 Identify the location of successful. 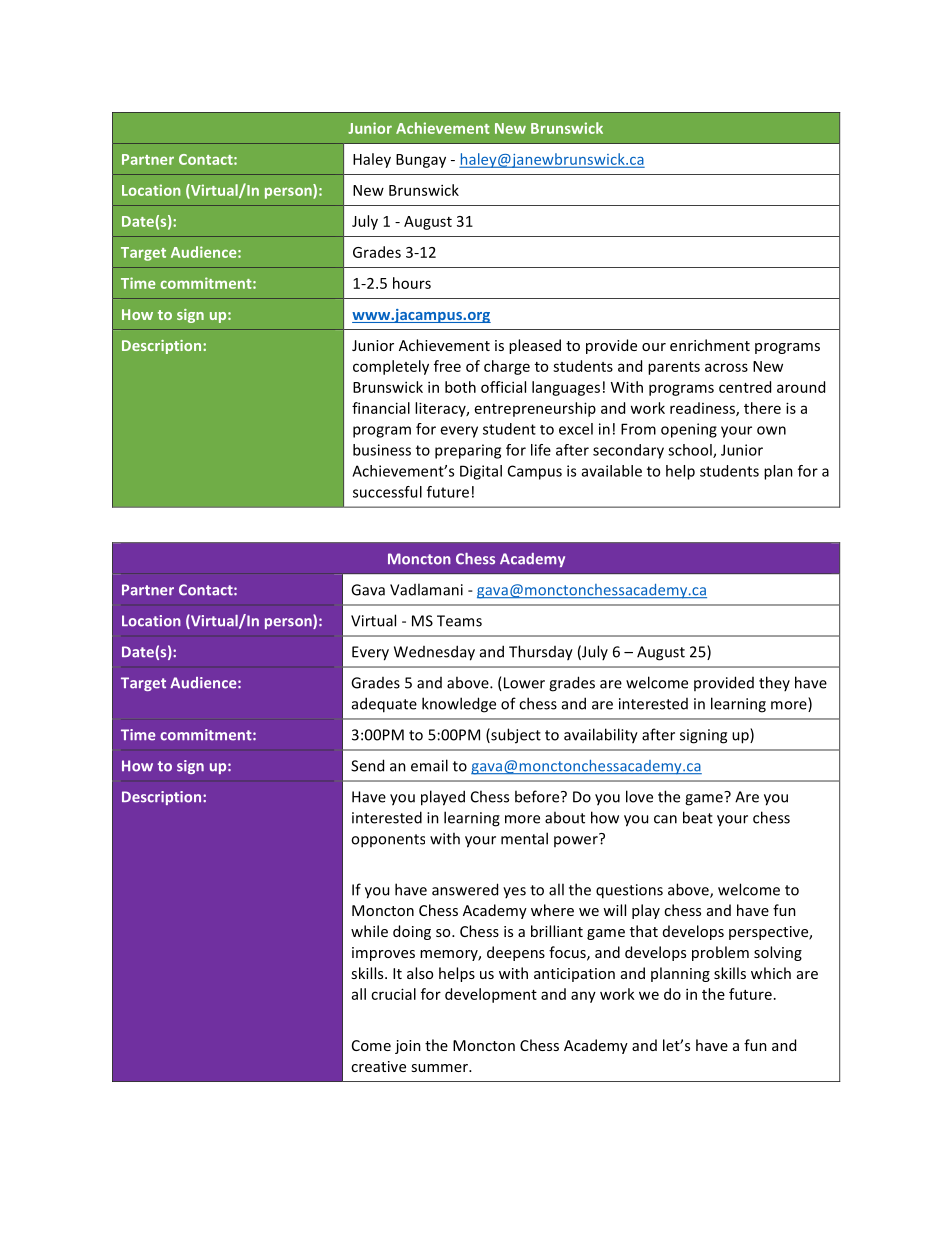
(387, 492).
